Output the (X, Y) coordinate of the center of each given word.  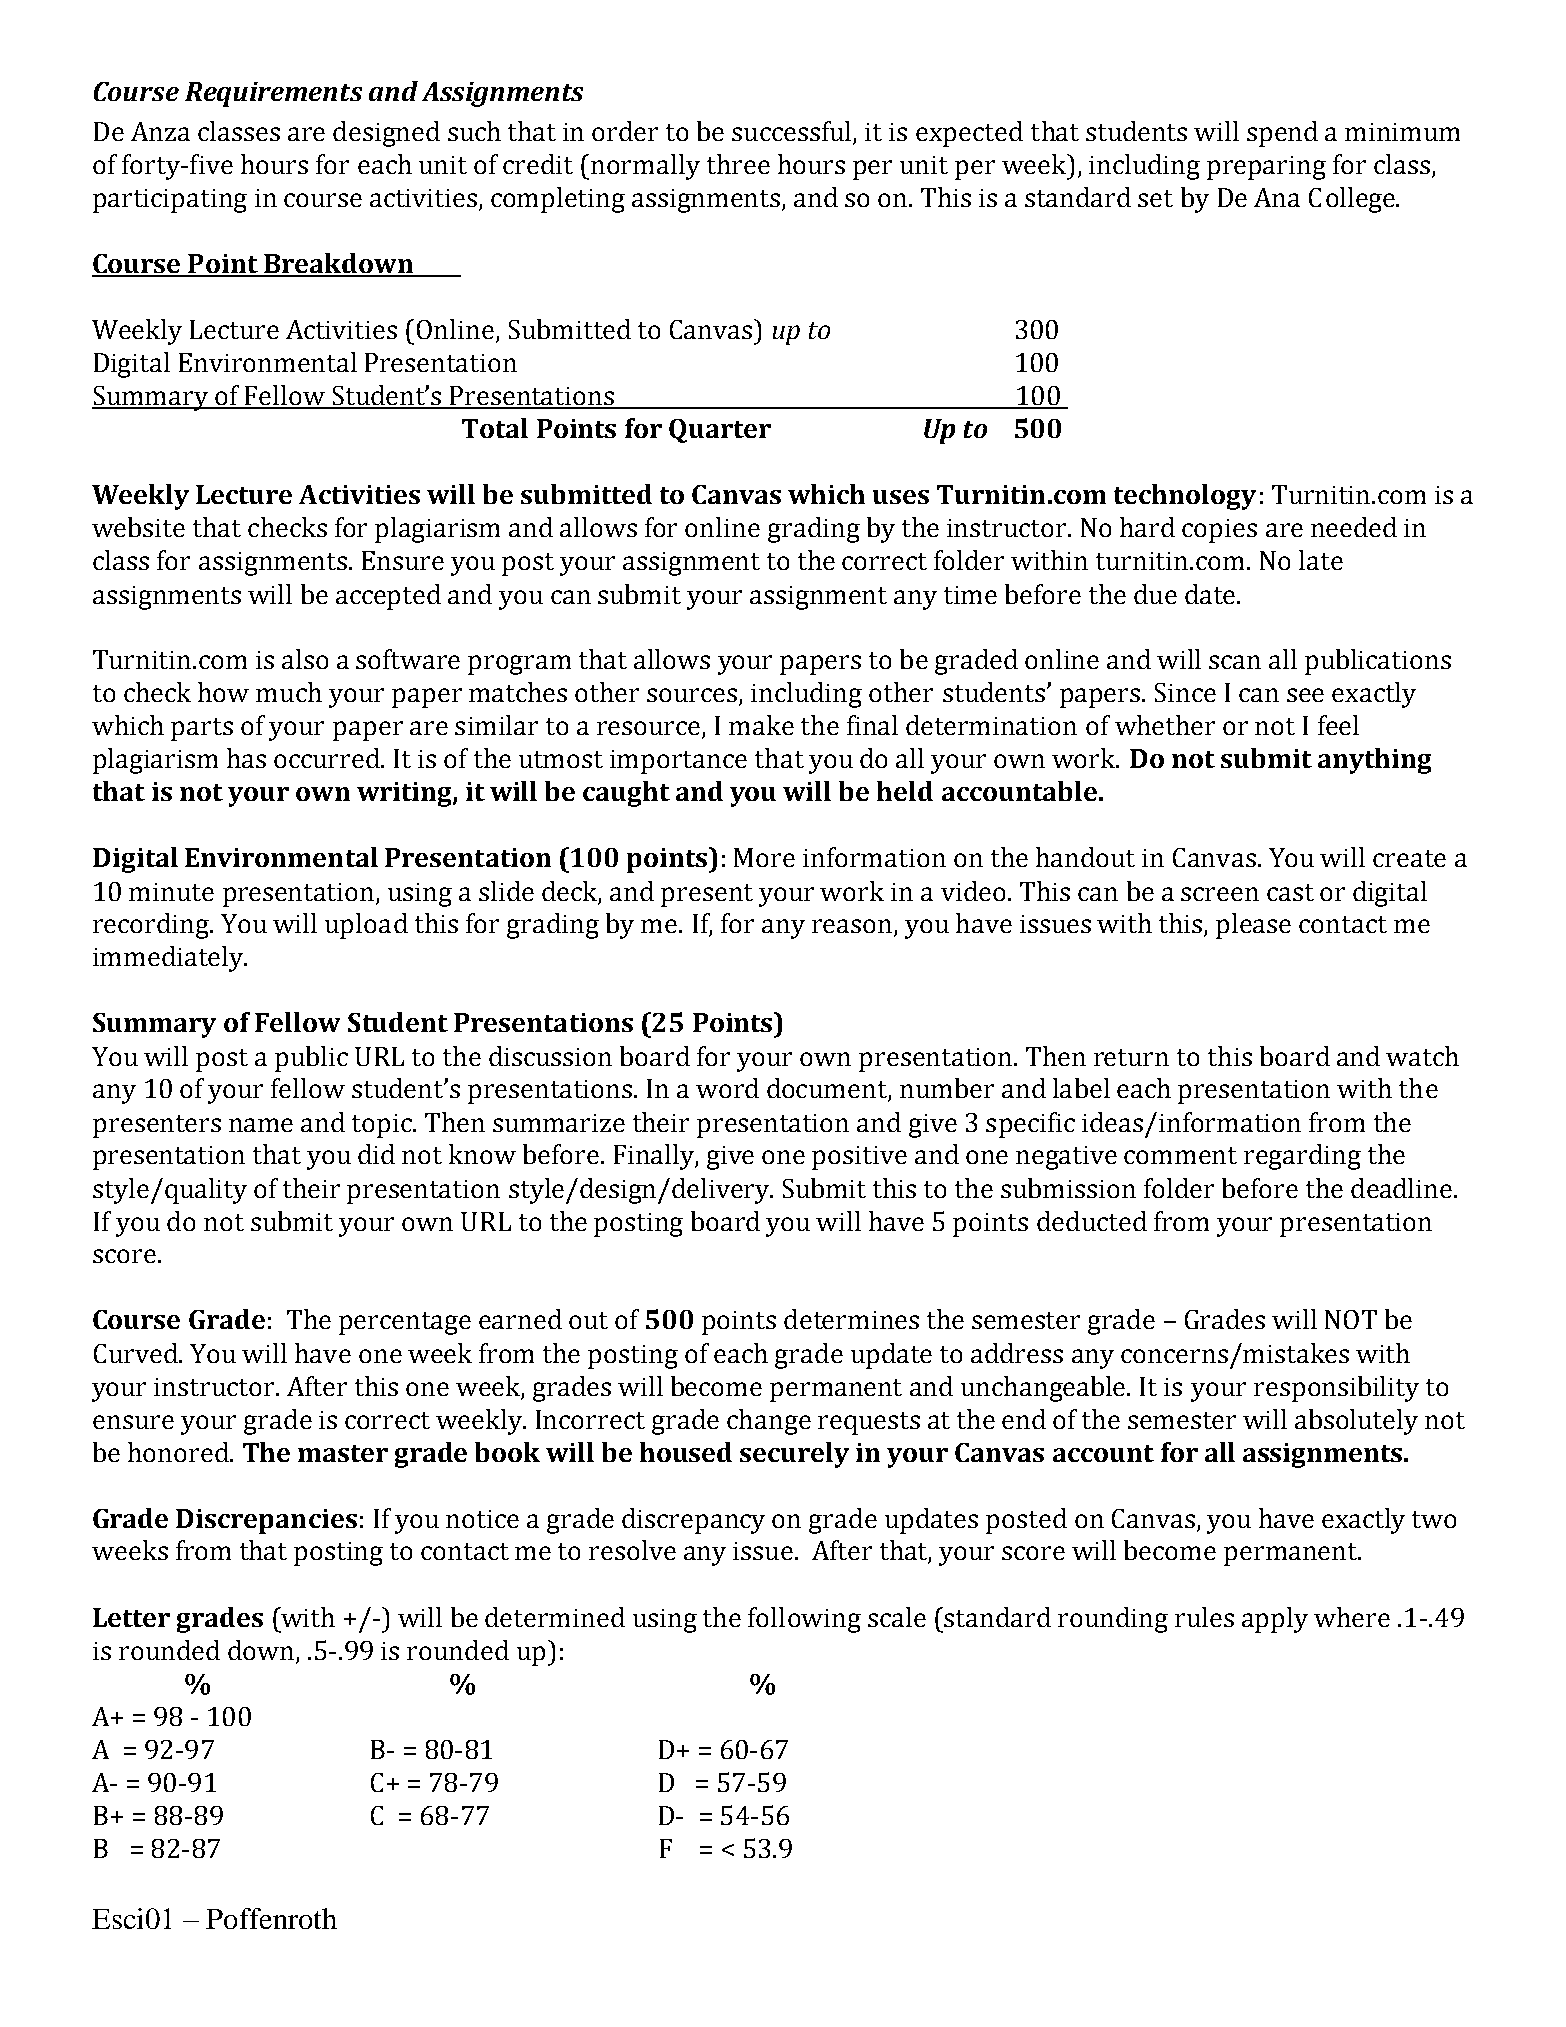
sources (693, 696)
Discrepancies (266, 1521)
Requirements (273, 94)
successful (793, 132)
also (305, 659)
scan (1235, 662)
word (727, 1088)
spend (1282, 134)
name (261, 1125)
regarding (1302, 1157)
